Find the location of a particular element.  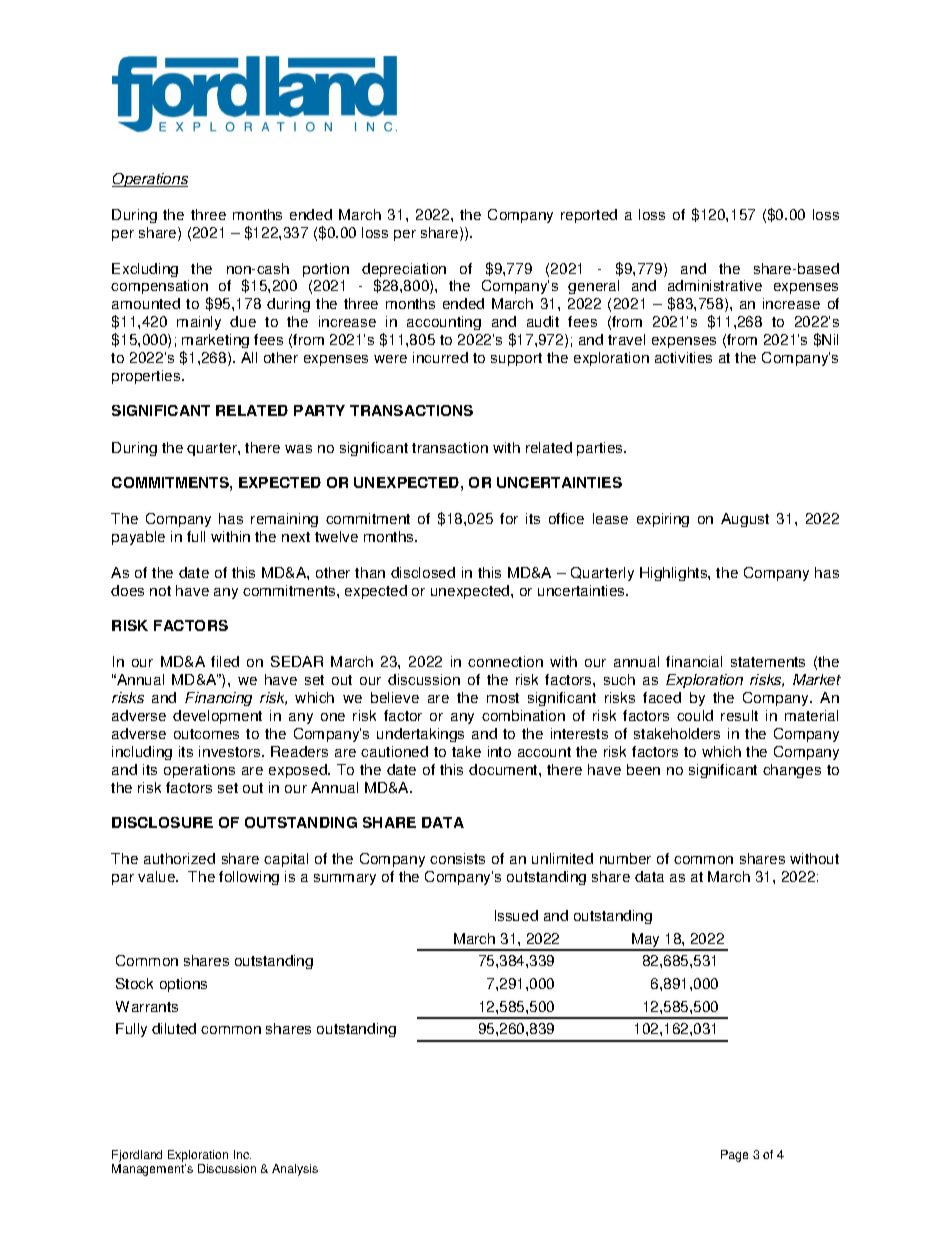

activities is located at coordinates (683, 357).
